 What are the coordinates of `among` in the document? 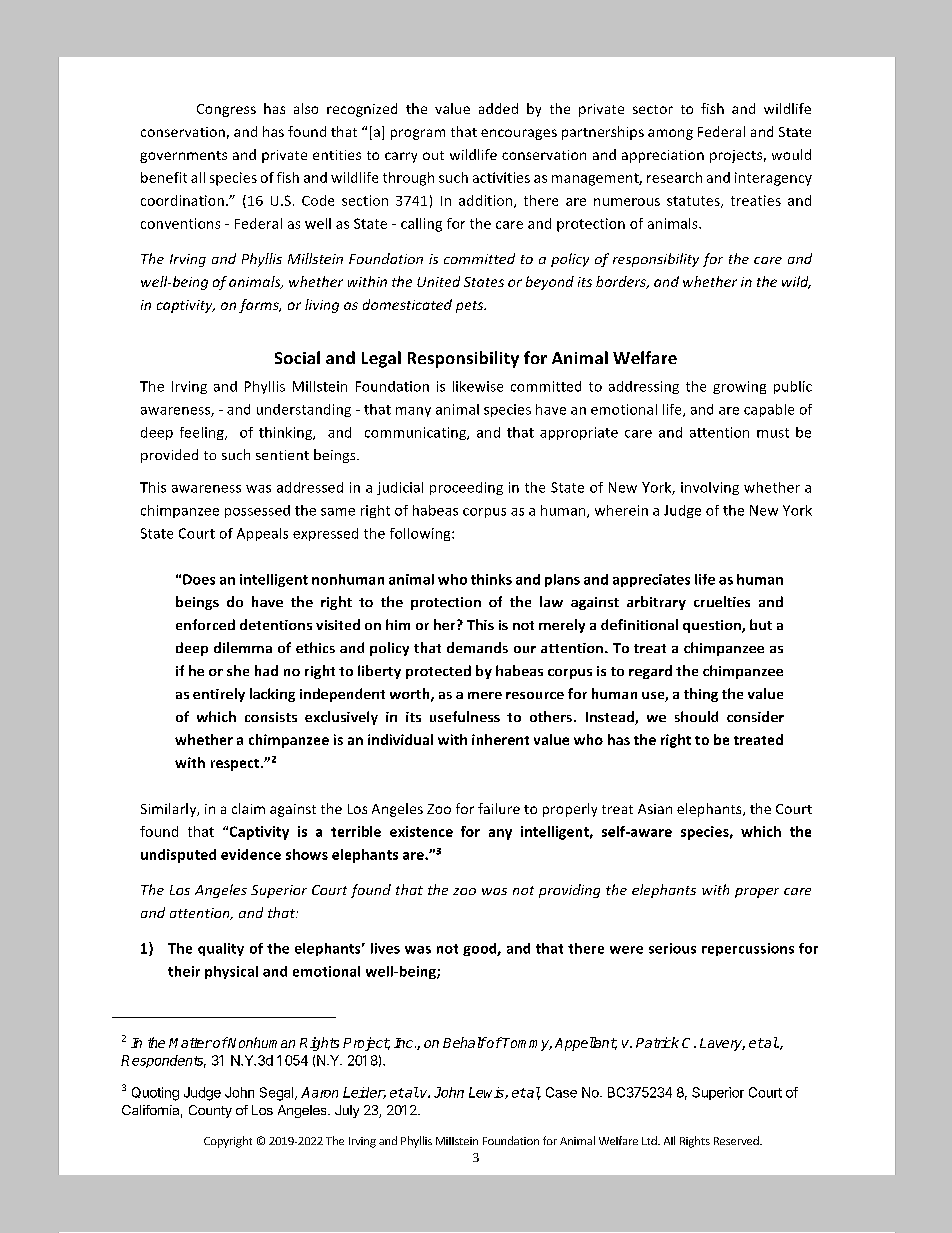 It's located at (670, 134).
